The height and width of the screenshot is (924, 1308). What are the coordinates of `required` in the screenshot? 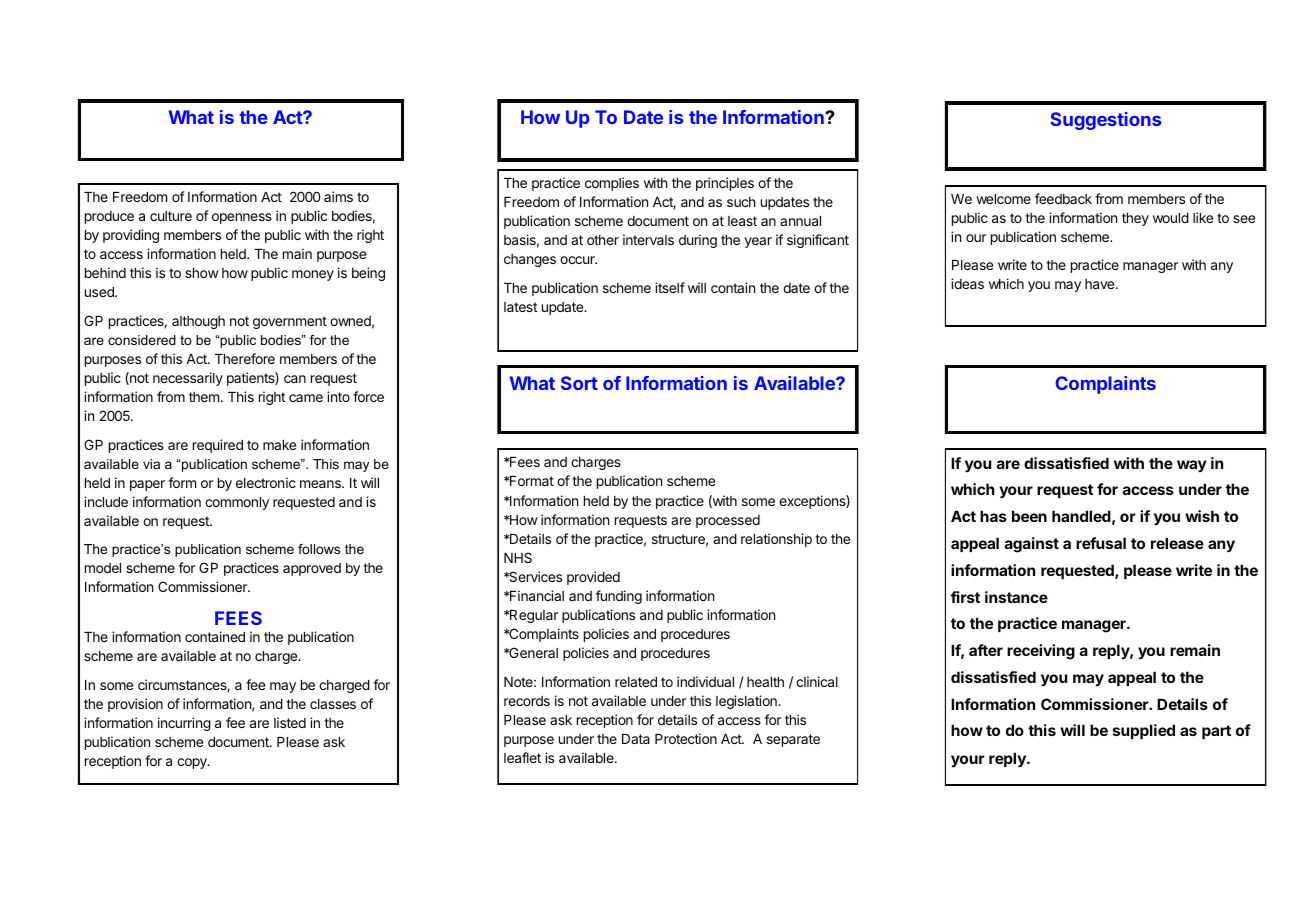 It's located at (218, 446).
